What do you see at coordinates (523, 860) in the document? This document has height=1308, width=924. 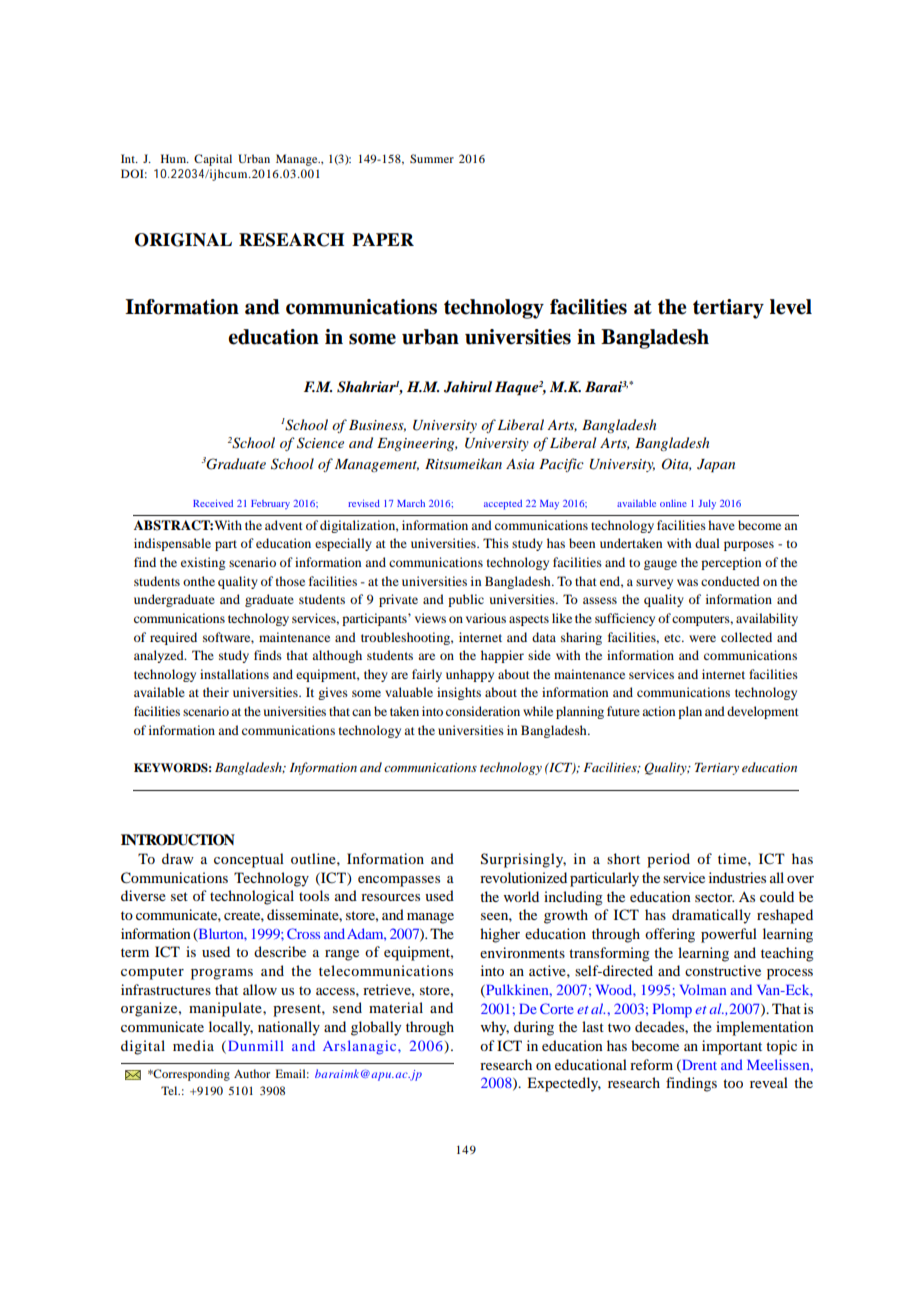 I see `Surprisingly` at bounding box center [523, 860].
